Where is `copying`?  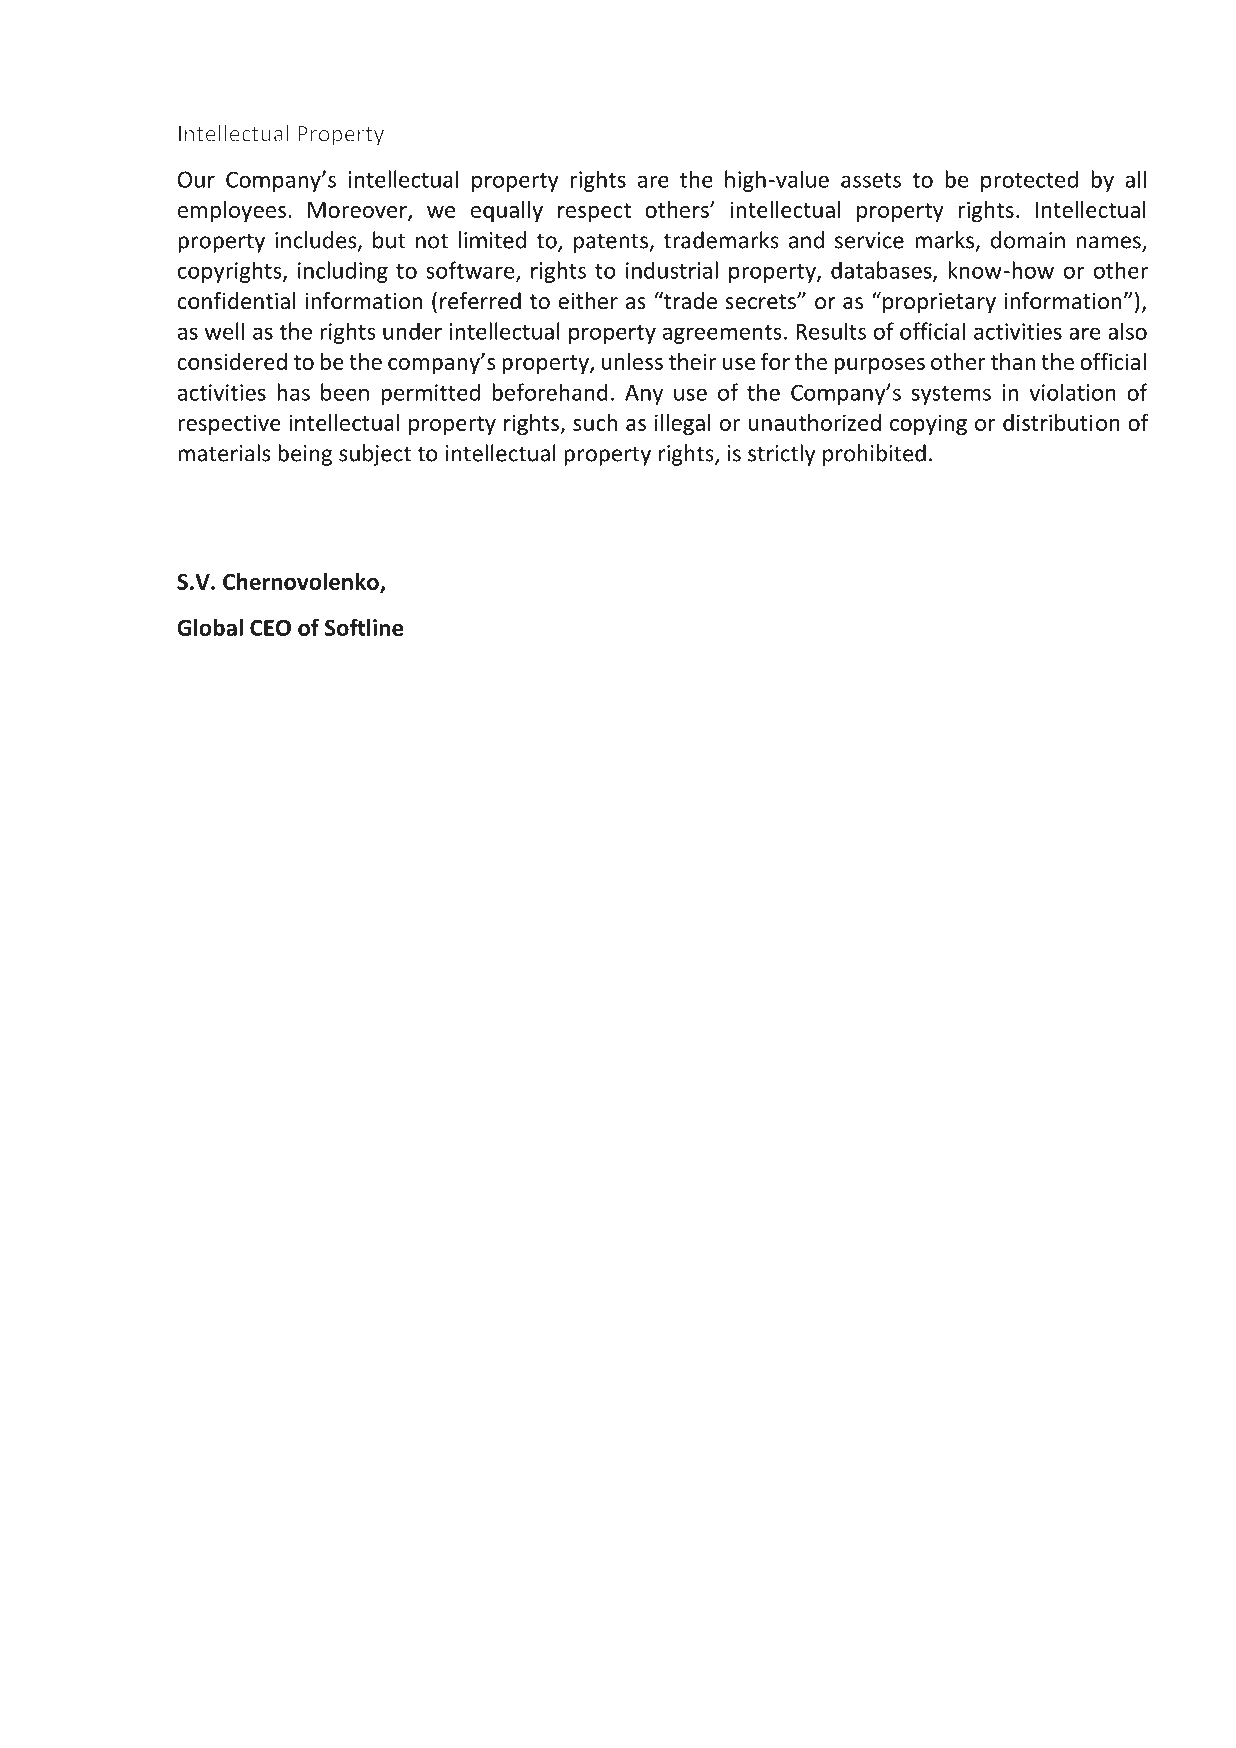
copying is located at coordinates (928, 424).
